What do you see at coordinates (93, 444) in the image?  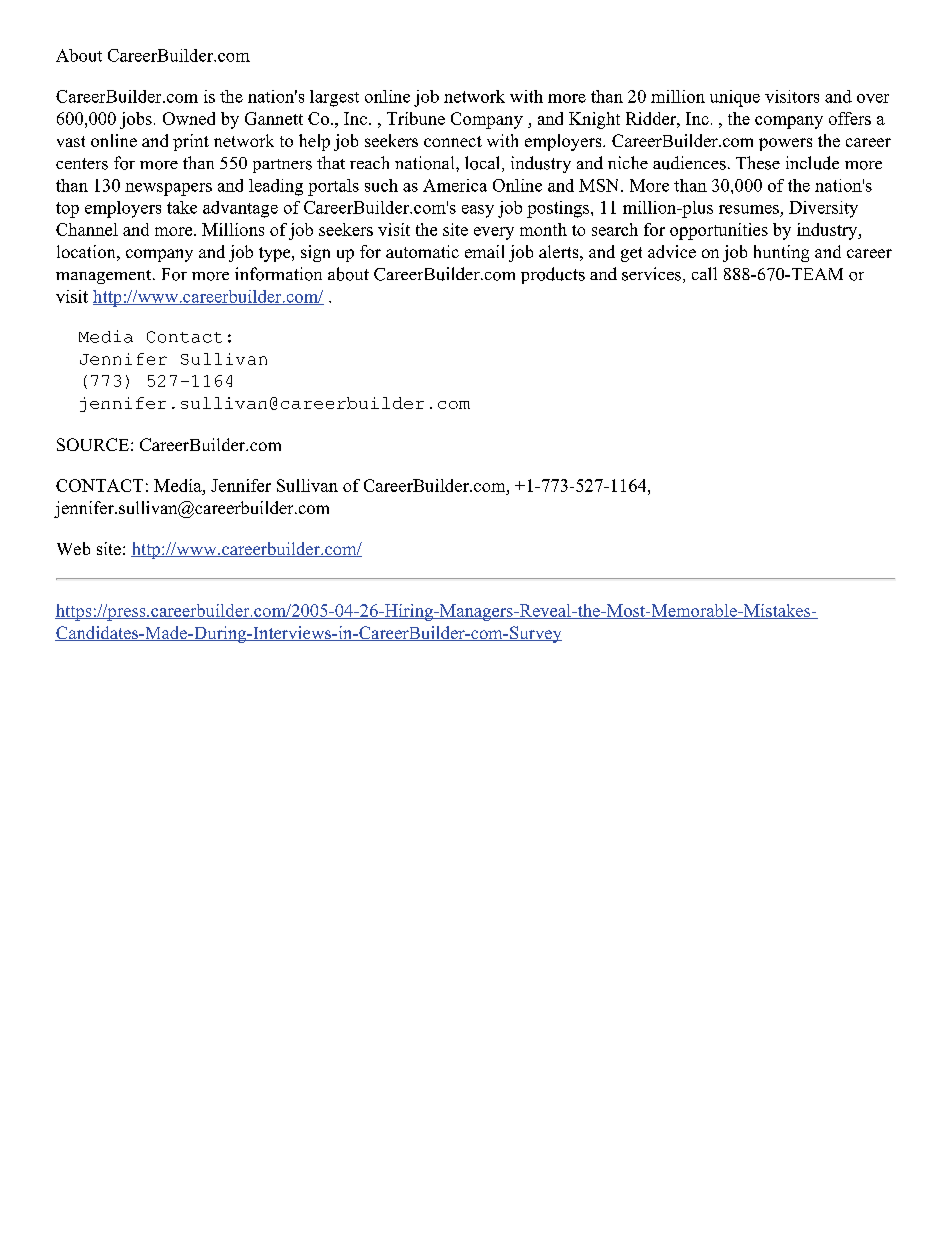 I see `SOURCE` at bounding box center [93, 444].
